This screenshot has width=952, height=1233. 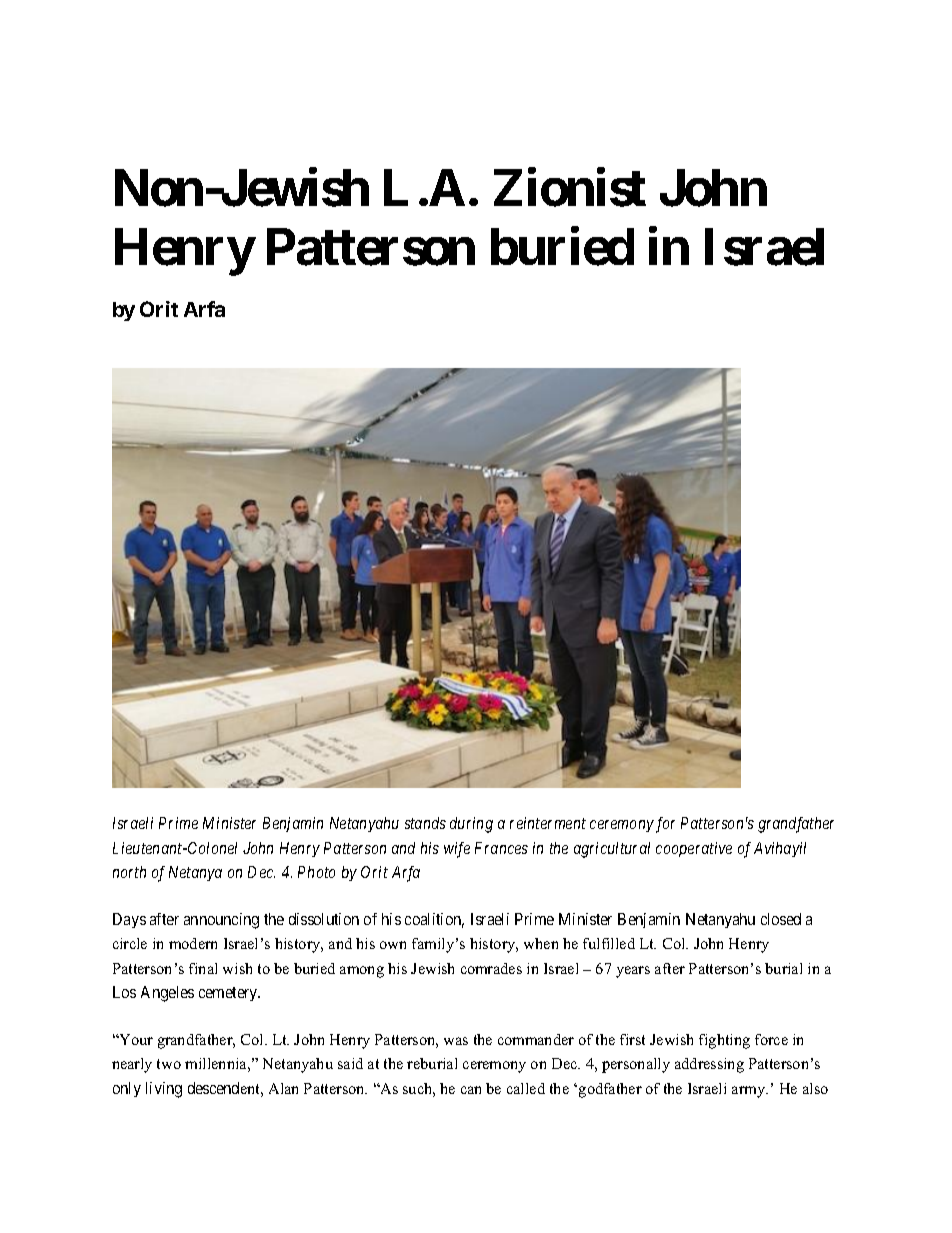 I want to click on agricultural, so click(x=612, y=850).
